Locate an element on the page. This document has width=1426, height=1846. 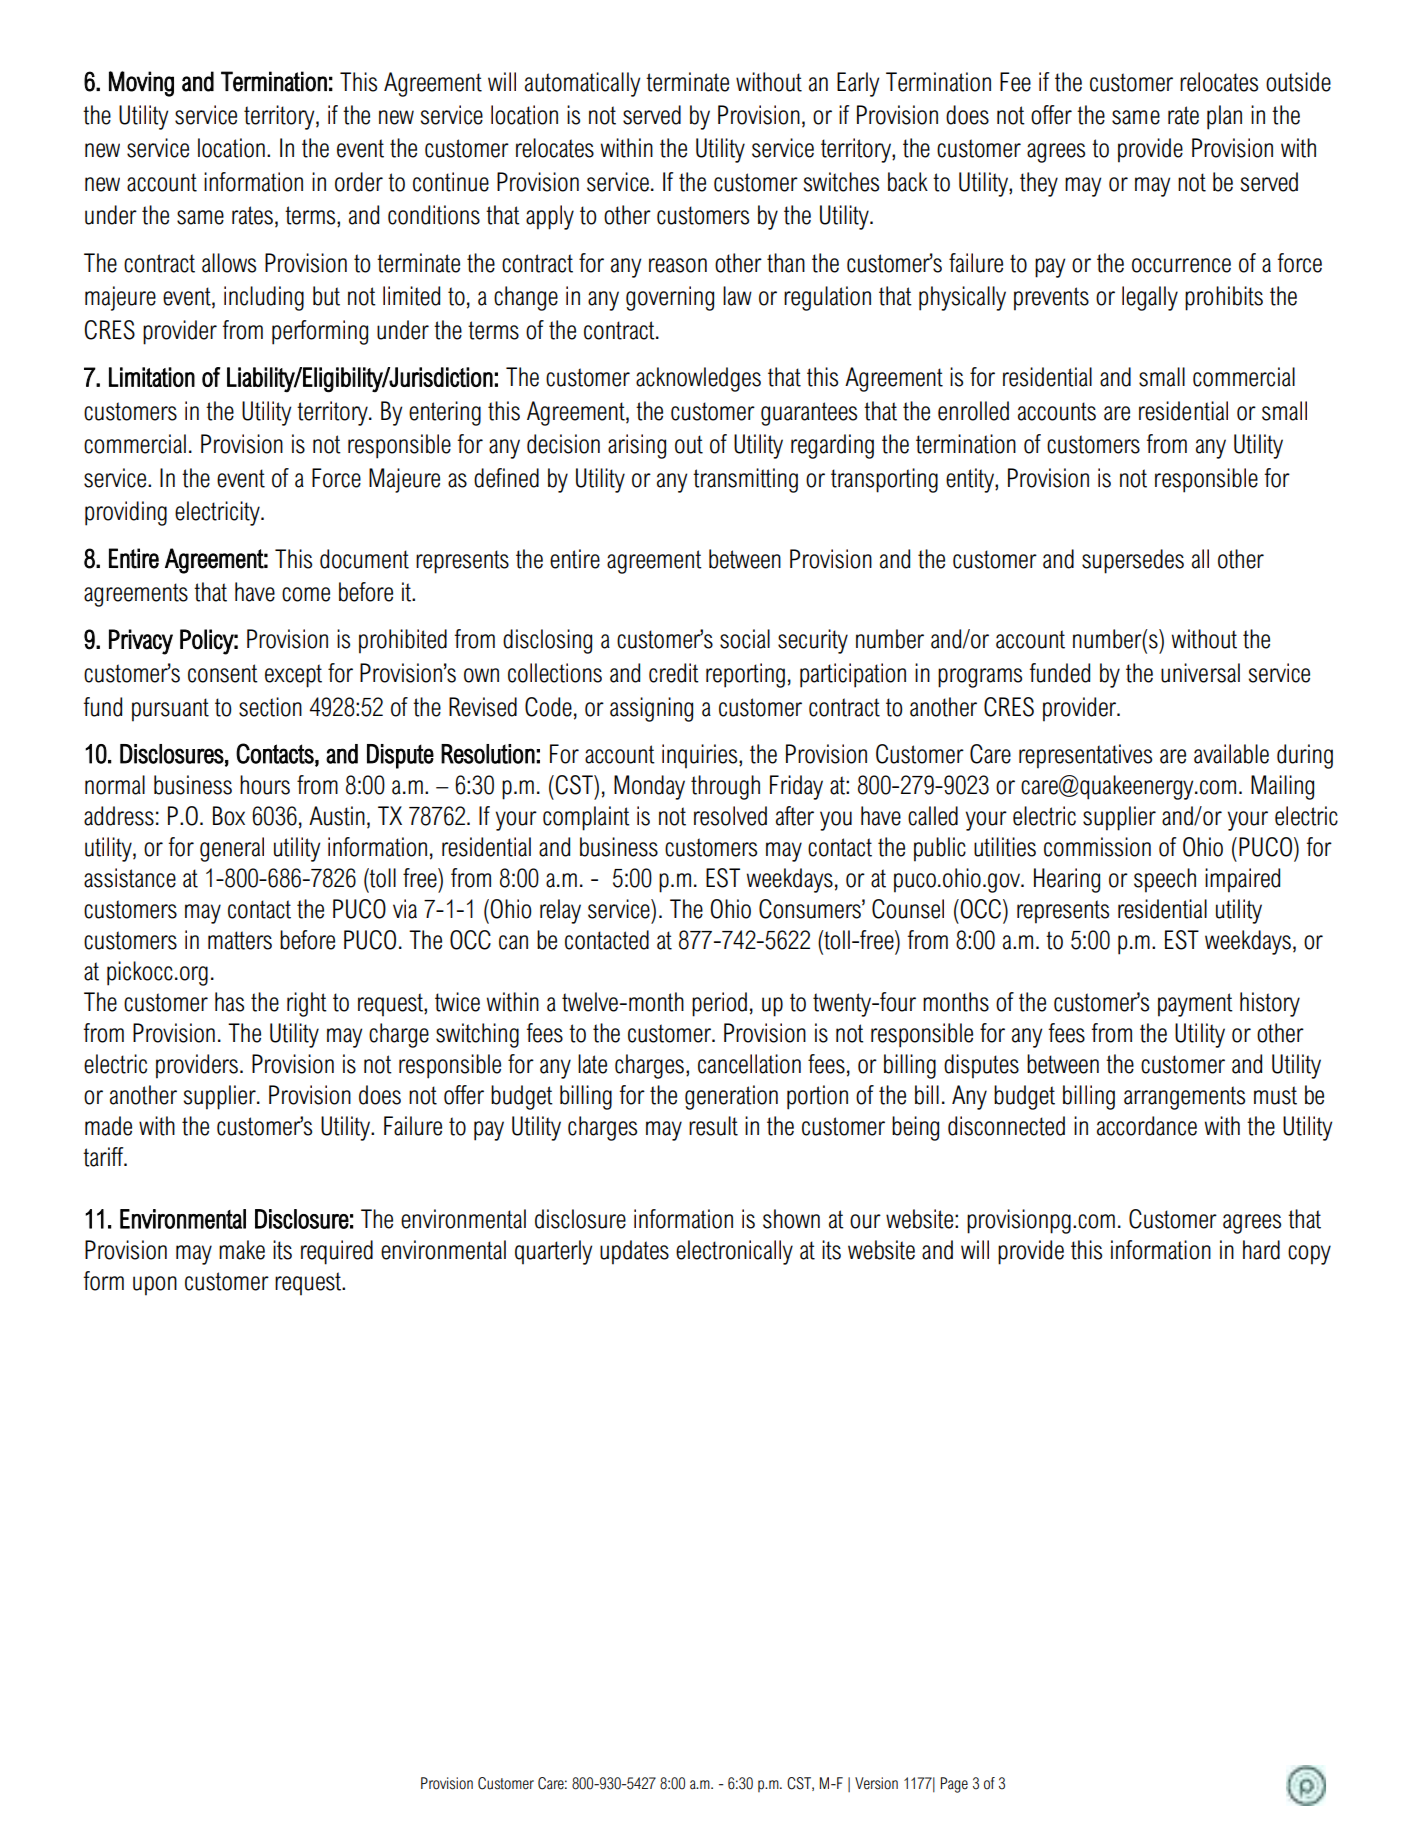
automatically is located at coordinates (582, 84).
